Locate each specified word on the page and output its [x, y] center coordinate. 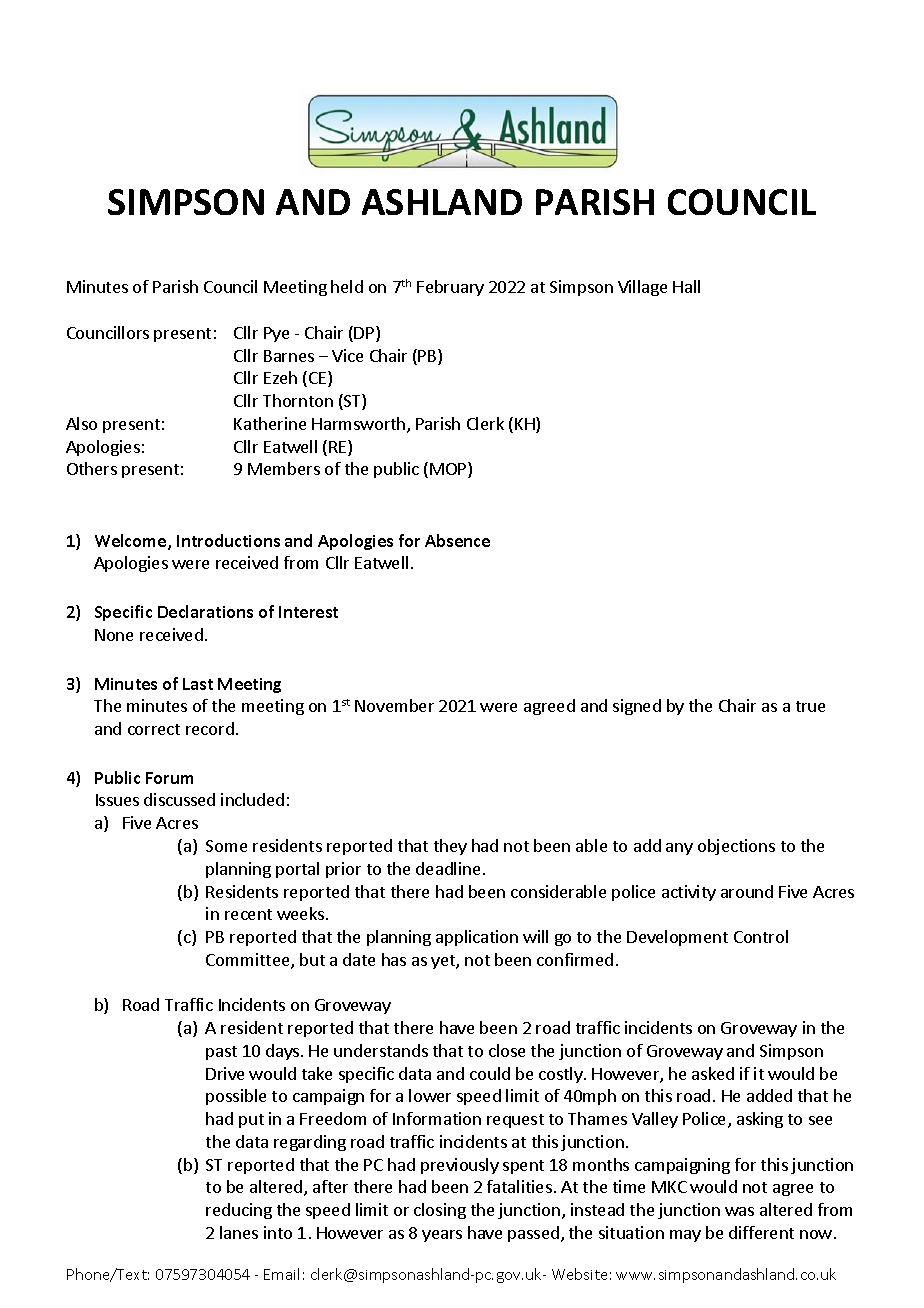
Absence [457, 540]
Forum [169, 778]
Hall [686, 286]
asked [713, 1073]
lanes [239, 1232]
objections [736, 847]
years [442, 1236]
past [221, 1053]
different [761, 1232]
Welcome [132, 542]
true [810, 706]
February [450, 288]
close [507, 1050]
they [450, 847]
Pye [276, 334]
